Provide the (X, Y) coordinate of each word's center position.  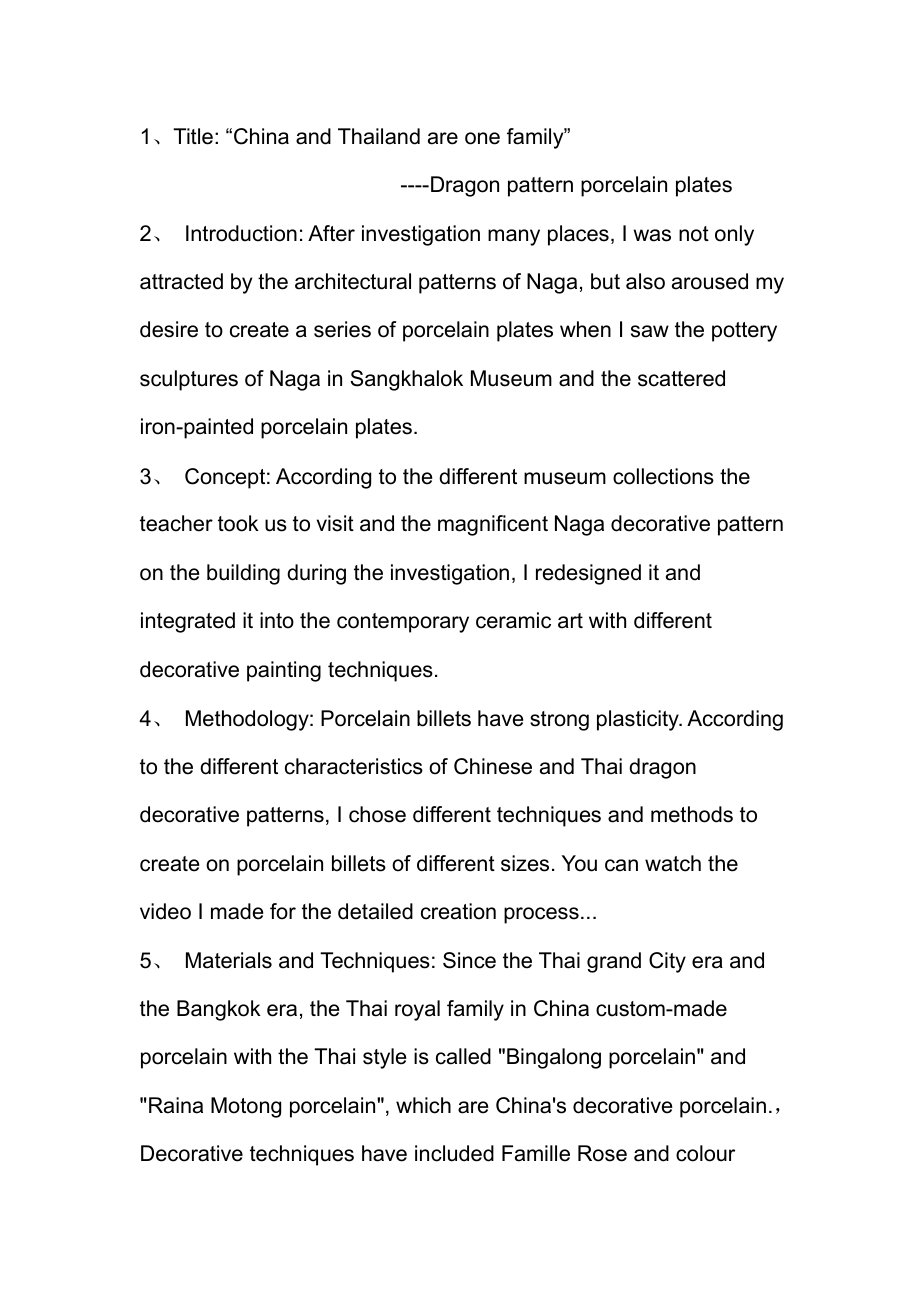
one (482, 138)
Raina (176, 1105)
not (694, 234)
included (454, 1153)
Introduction (241, 233)
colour (705, 1153)
